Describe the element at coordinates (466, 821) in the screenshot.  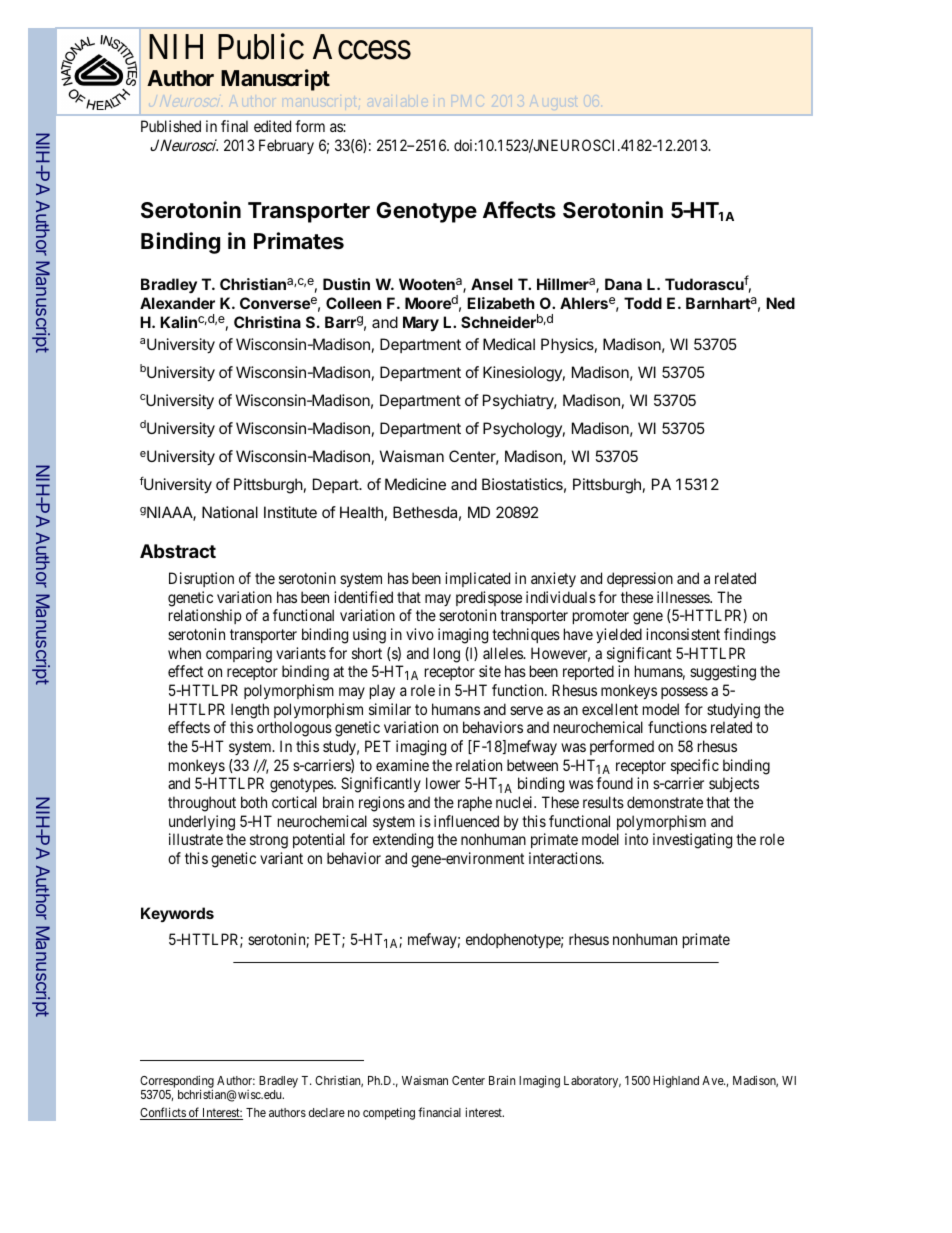
I see `influenced` at that location.
